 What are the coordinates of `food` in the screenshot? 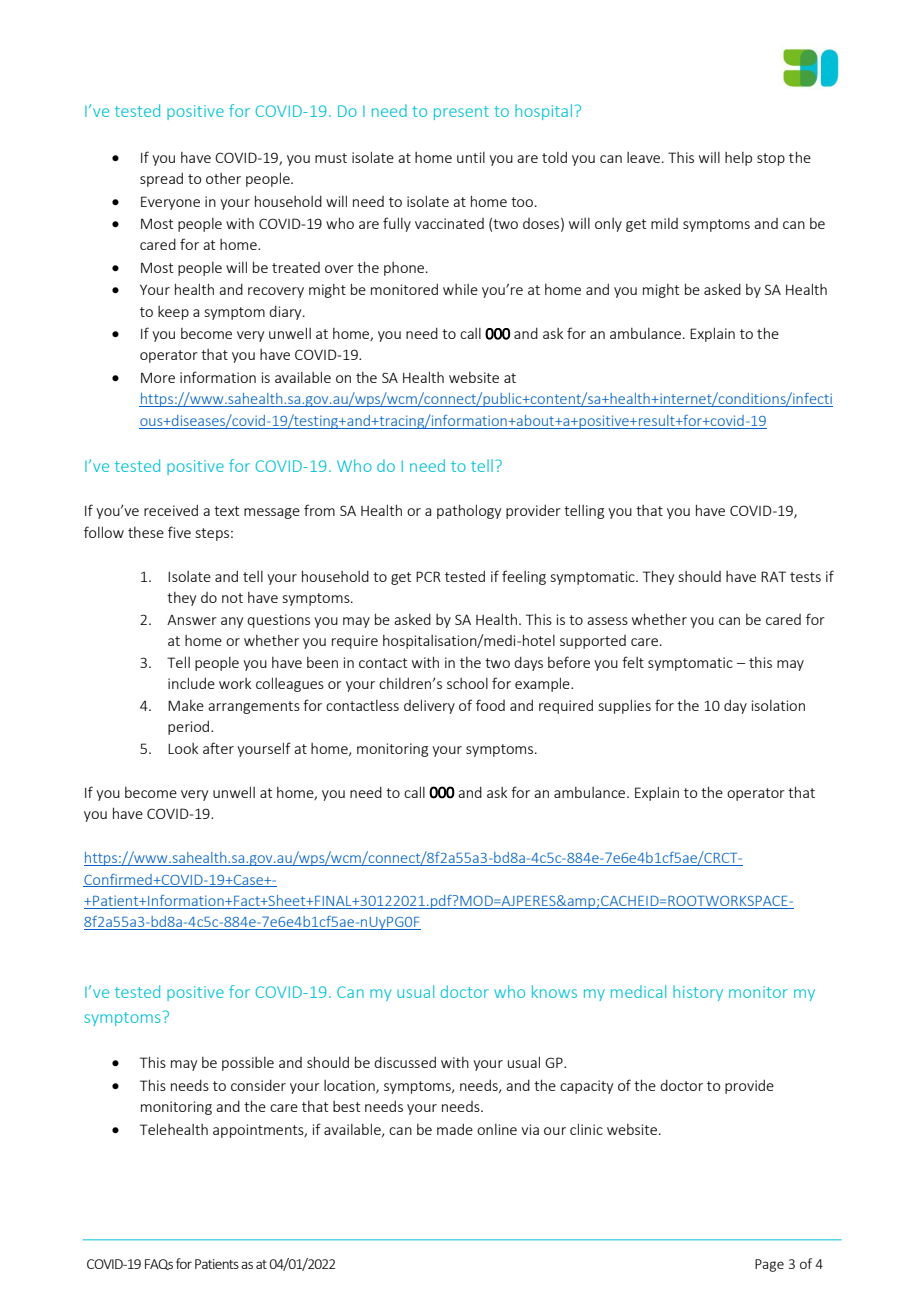 It's located at (490, 705).
